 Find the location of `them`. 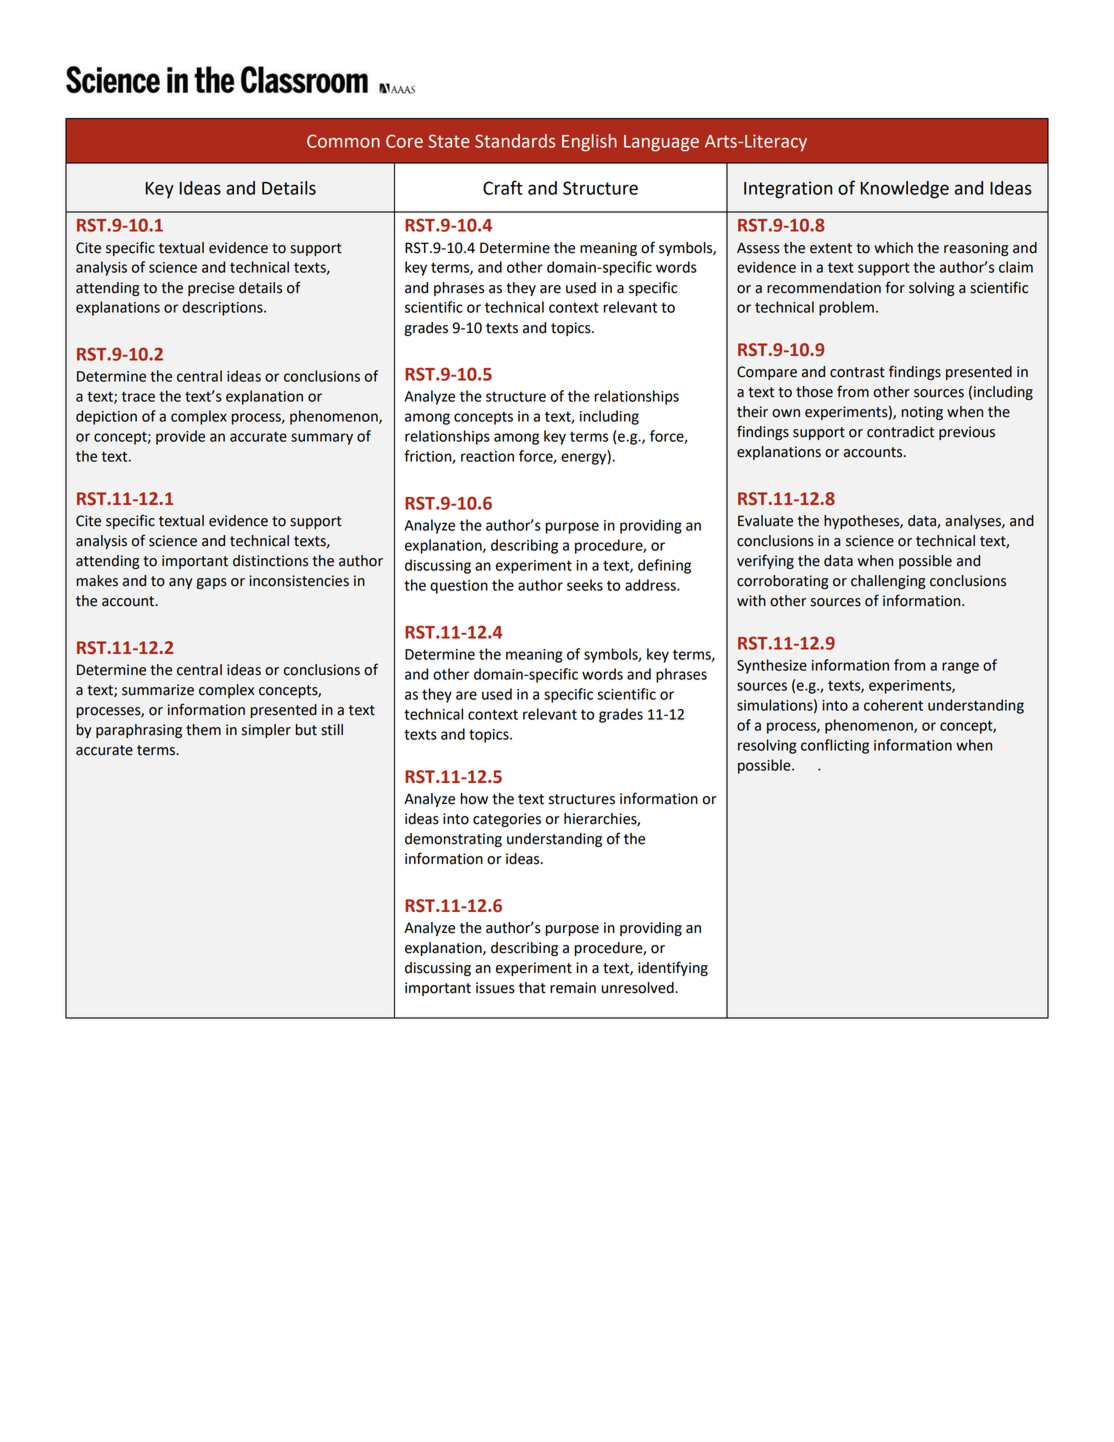

them is located at coordinates (203, 730).
